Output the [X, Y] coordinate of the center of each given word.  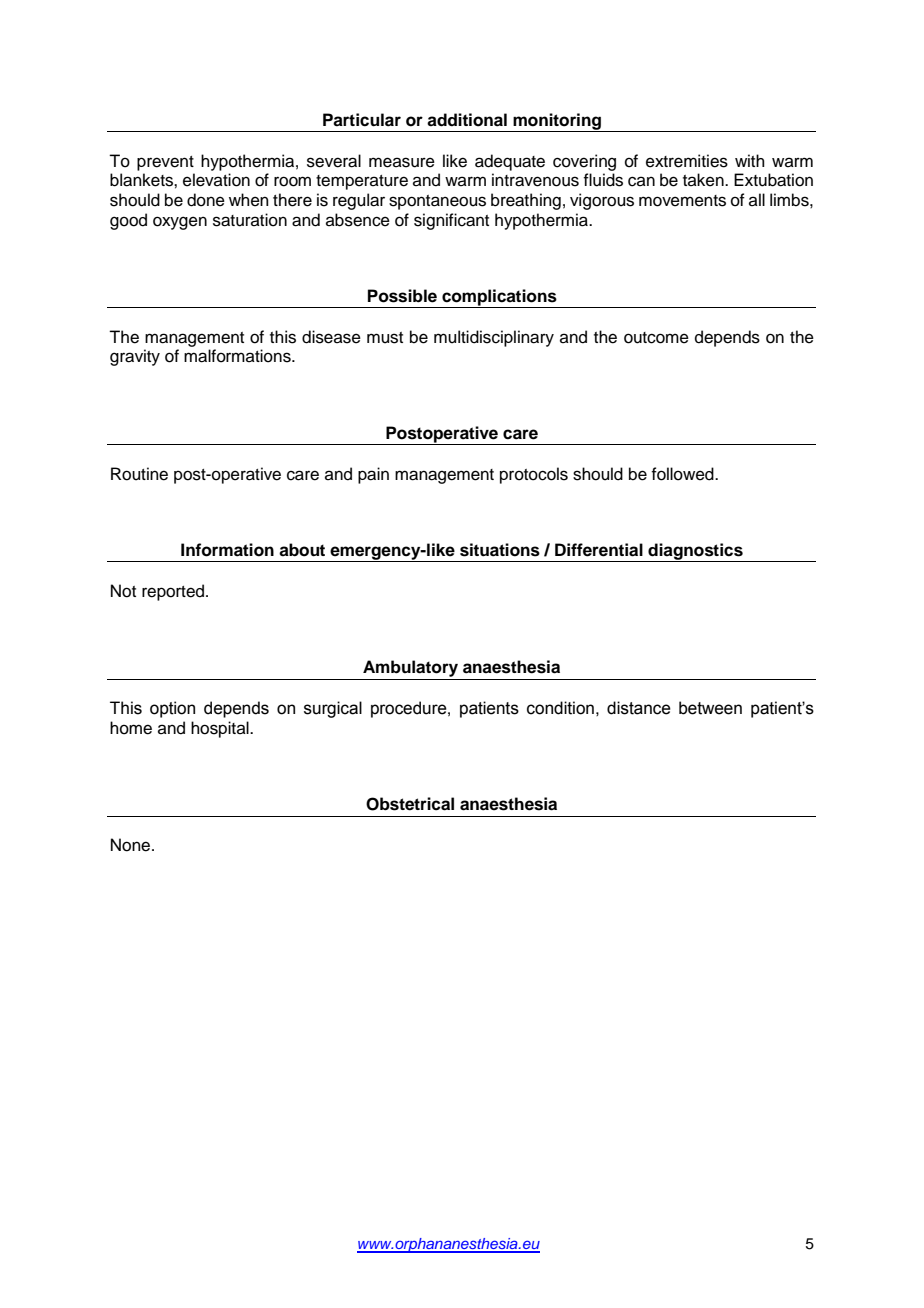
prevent [165, 163]
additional [467, 120]
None [132, 845]
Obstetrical [410, 804]
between [710, 708]
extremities [687, 161]
